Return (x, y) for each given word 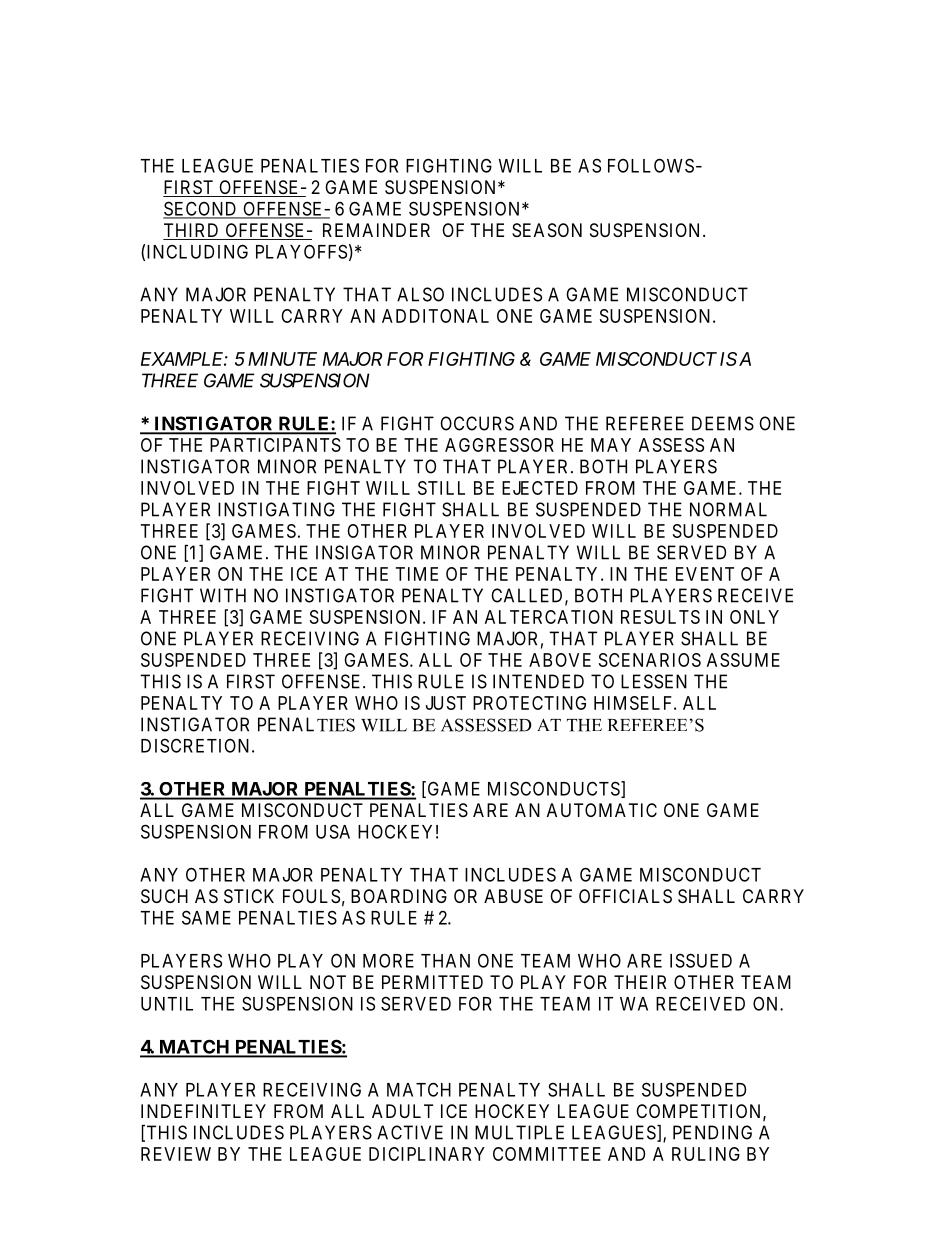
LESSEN (654, 681)
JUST (446, 703)
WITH (223, 595)
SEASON (547, 230)
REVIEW (176, 1154)
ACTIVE (410, 1132)
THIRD (191, 230)
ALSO (420, 294)
